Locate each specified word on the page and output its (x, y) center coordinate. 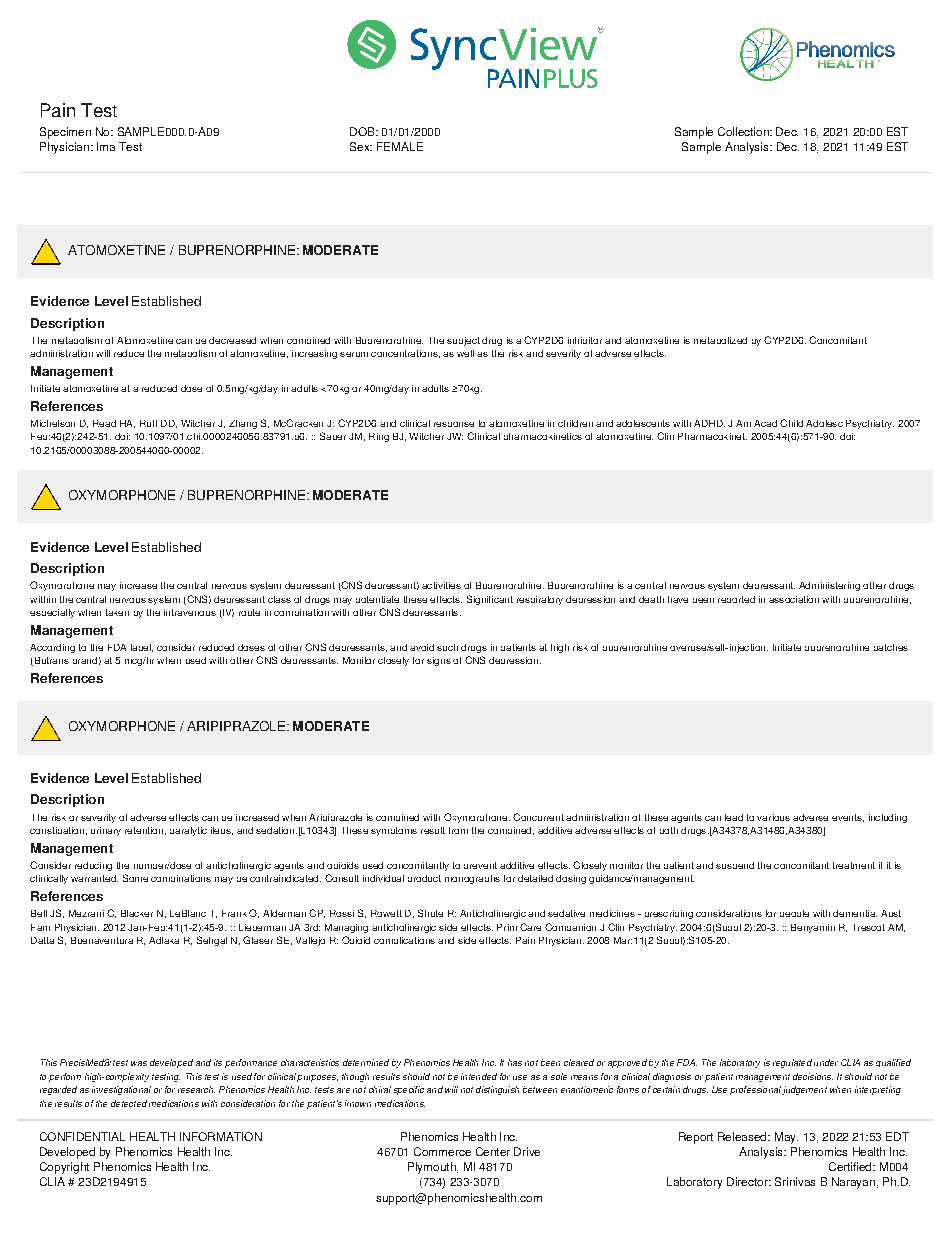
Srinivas (795, 1181)
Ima (106, 146)
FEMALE (400, 146)
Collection (744, 131)
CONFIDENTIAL (82, 1136)
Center (493, 1151)
